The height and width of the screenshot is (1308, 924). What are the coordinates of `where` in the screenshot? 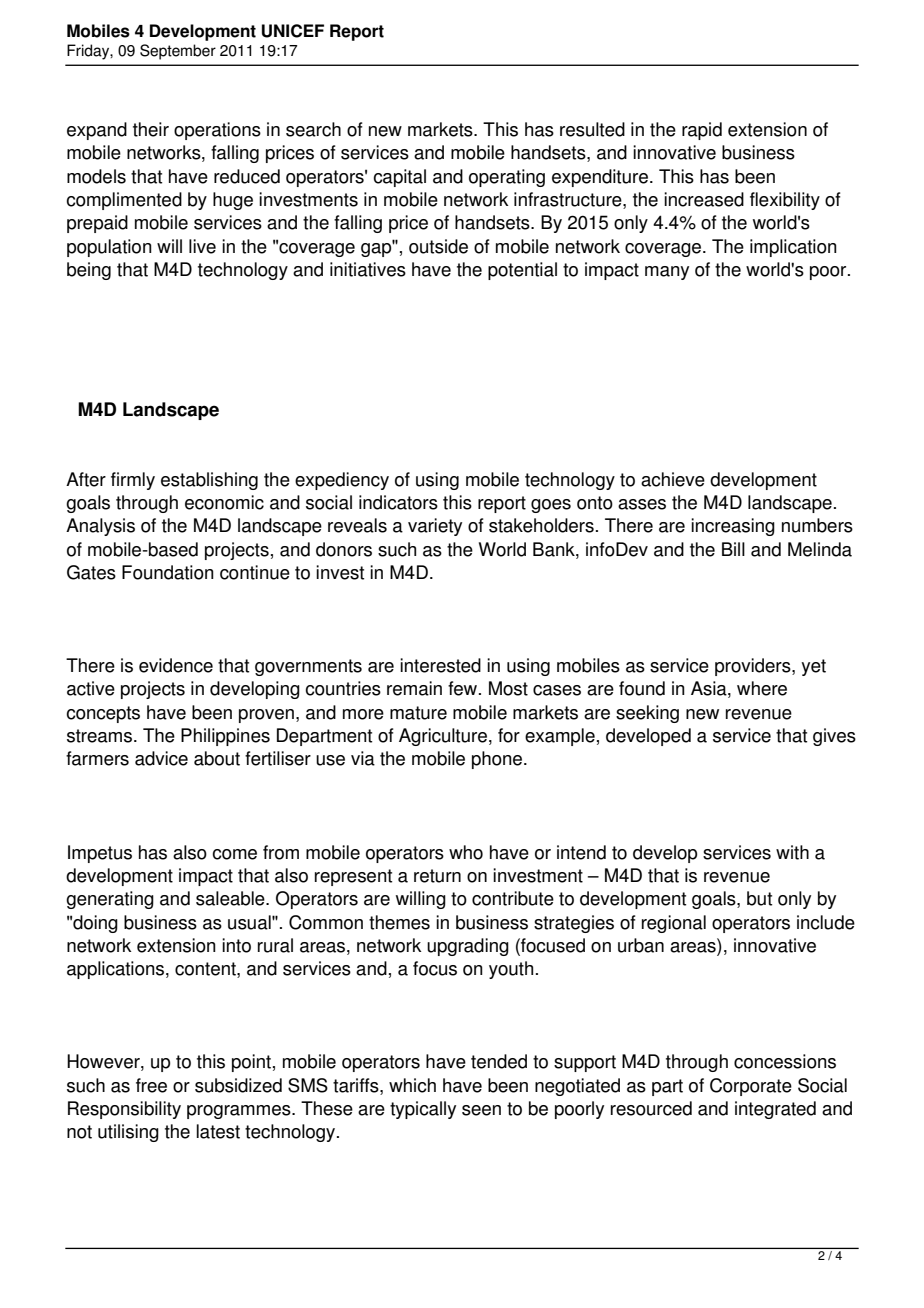 It's located at (762, 688).
